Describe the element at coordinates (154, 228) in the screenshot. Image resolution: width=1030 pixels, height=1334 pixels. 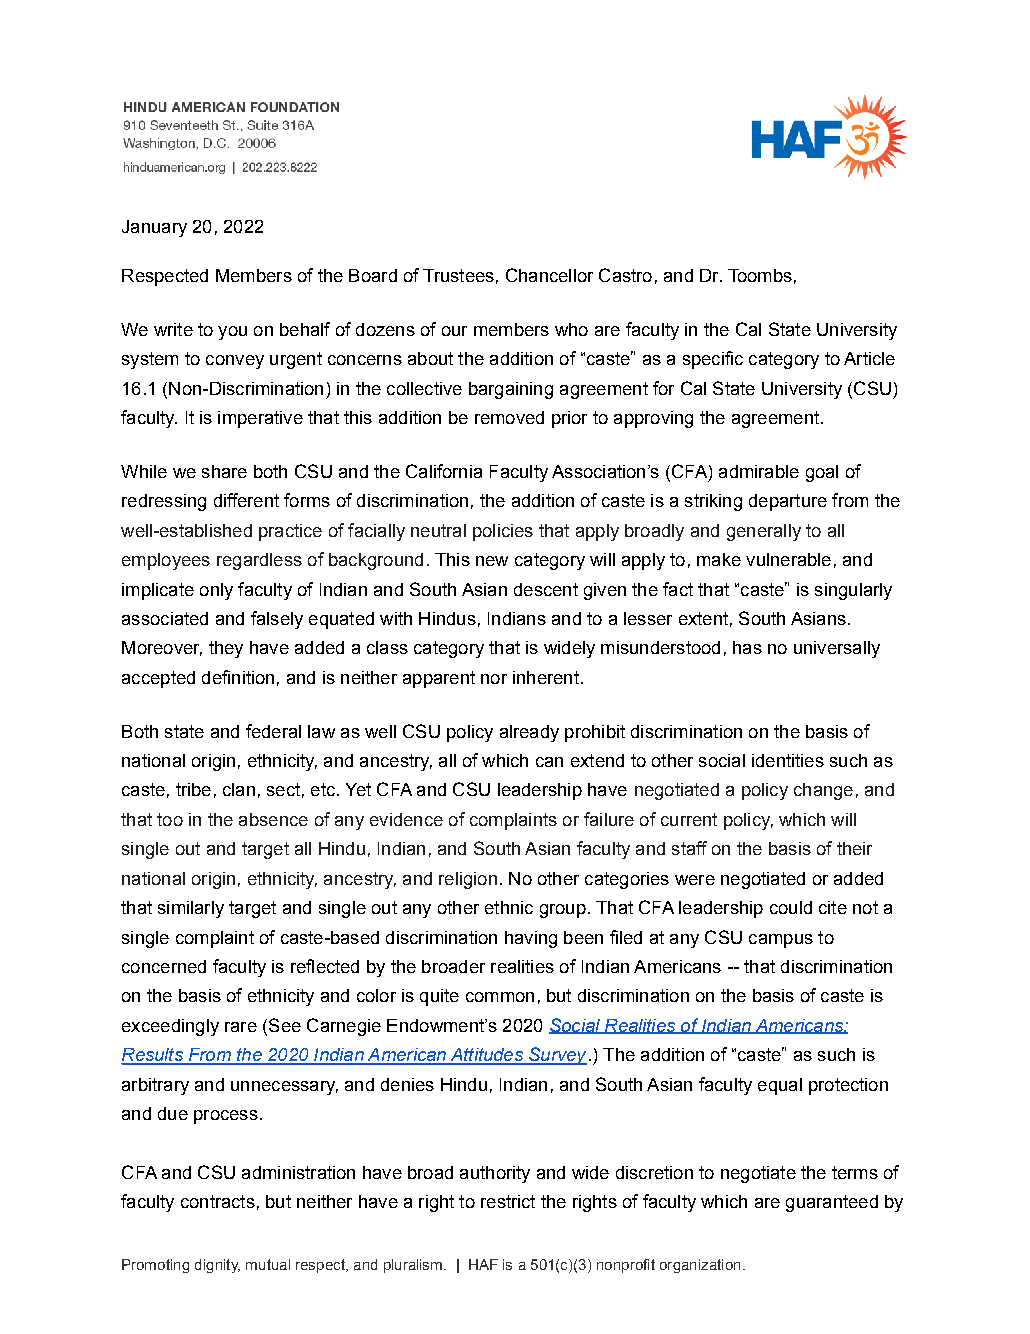
I see `January` at that location.
